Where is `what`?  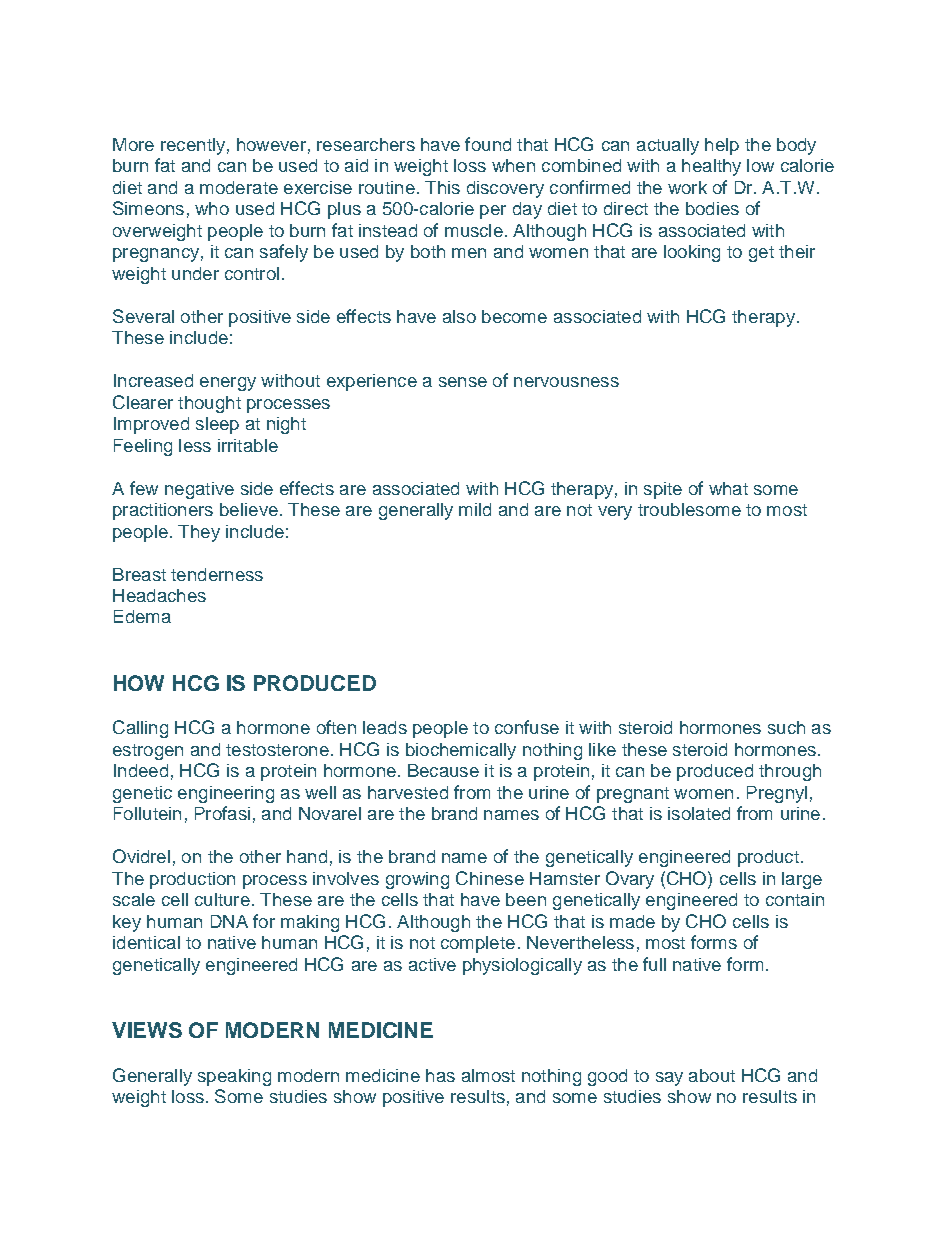
what is located at coordinates (728, 488).
